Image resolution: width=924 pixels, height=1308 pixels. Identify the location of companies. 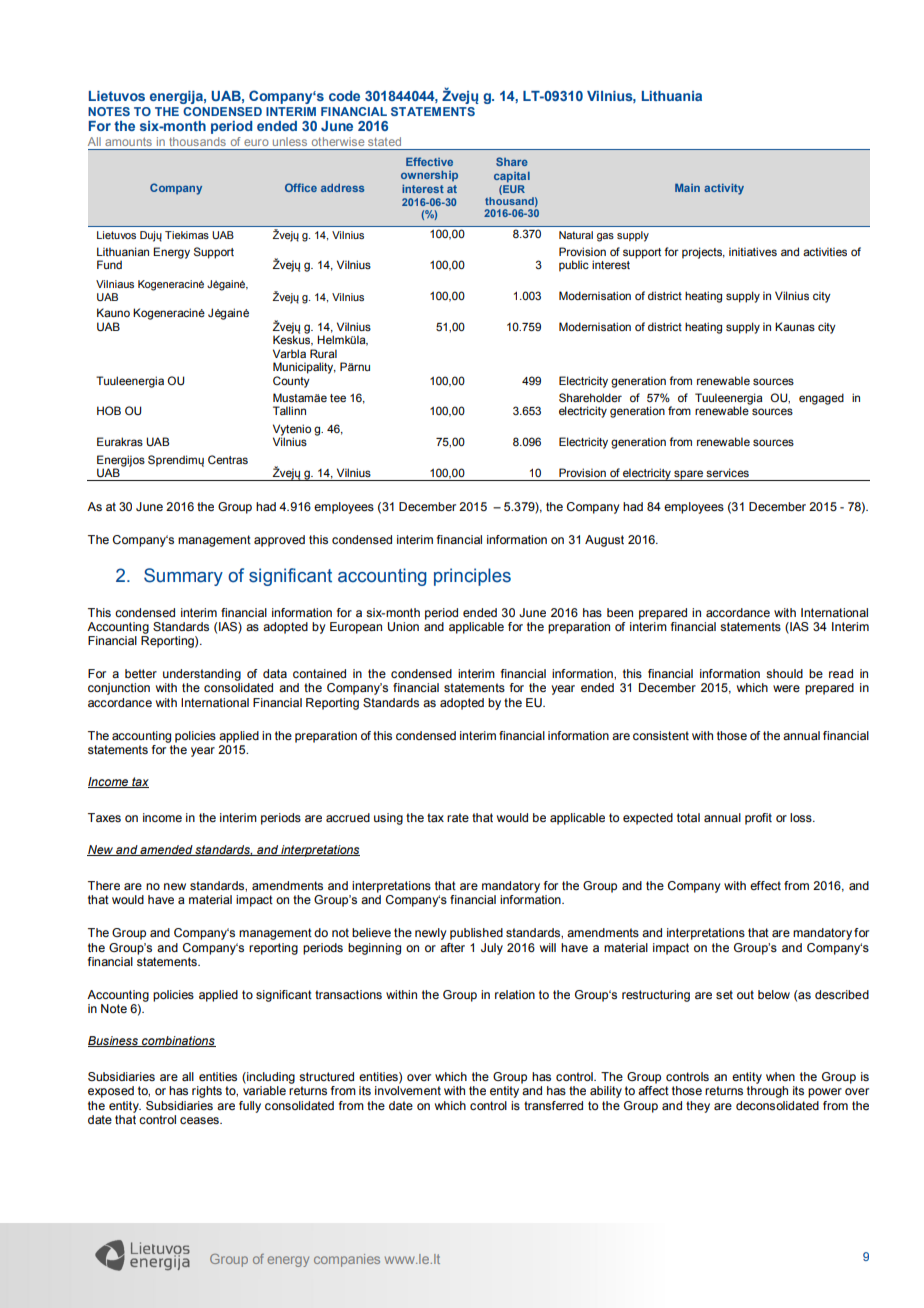
(347, 1260).
